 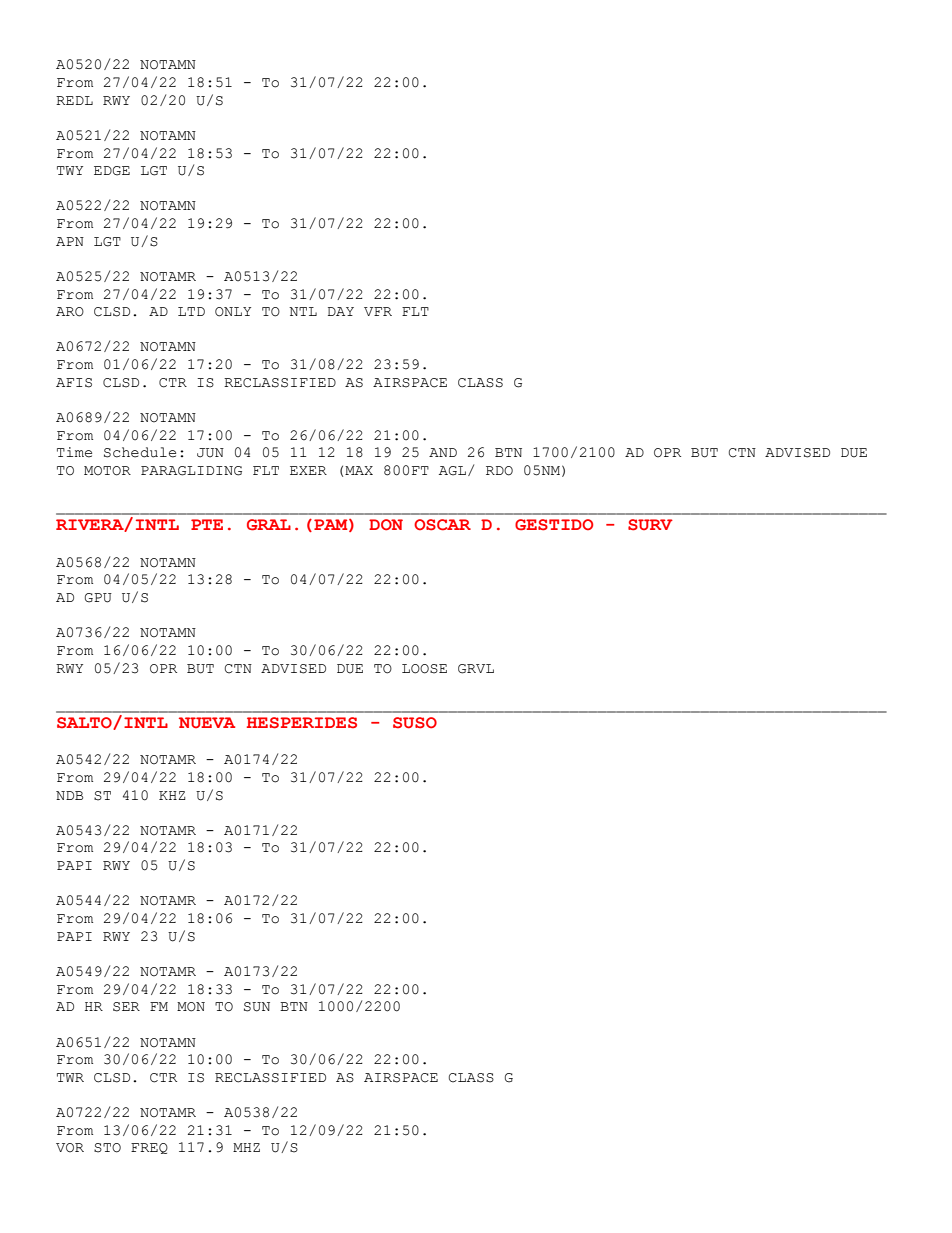 I want to click on SUN, so click(x=257, y=1007).
